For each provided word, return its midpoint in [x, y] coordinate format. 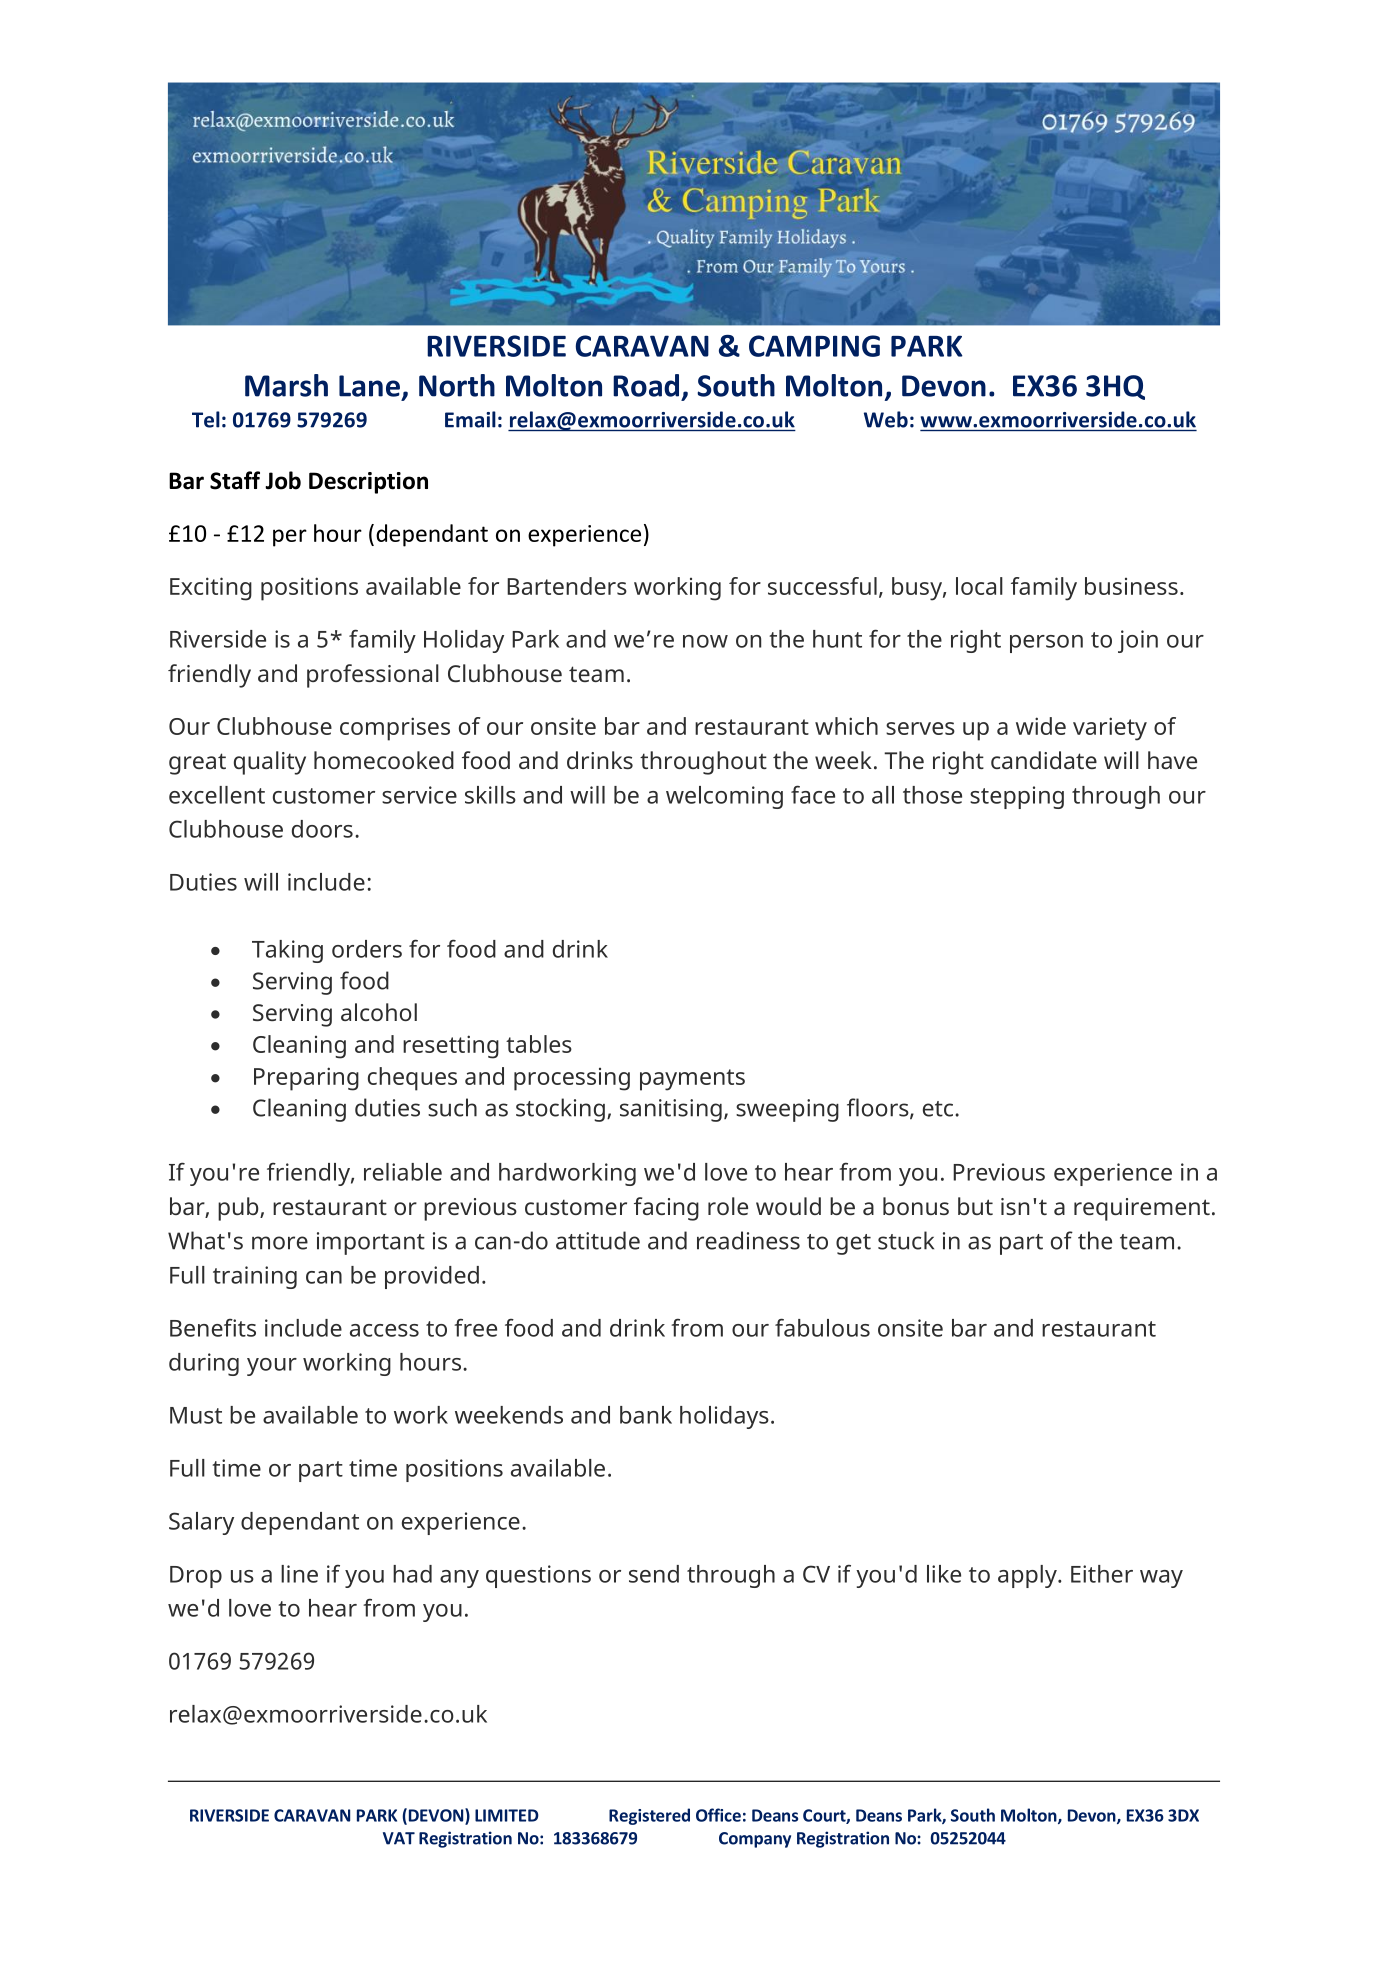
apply [1028, 1576]
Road [646, 385]
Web [886, 419]
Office [718, 1815]
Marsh [286, 385]
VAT [399, 1838]
